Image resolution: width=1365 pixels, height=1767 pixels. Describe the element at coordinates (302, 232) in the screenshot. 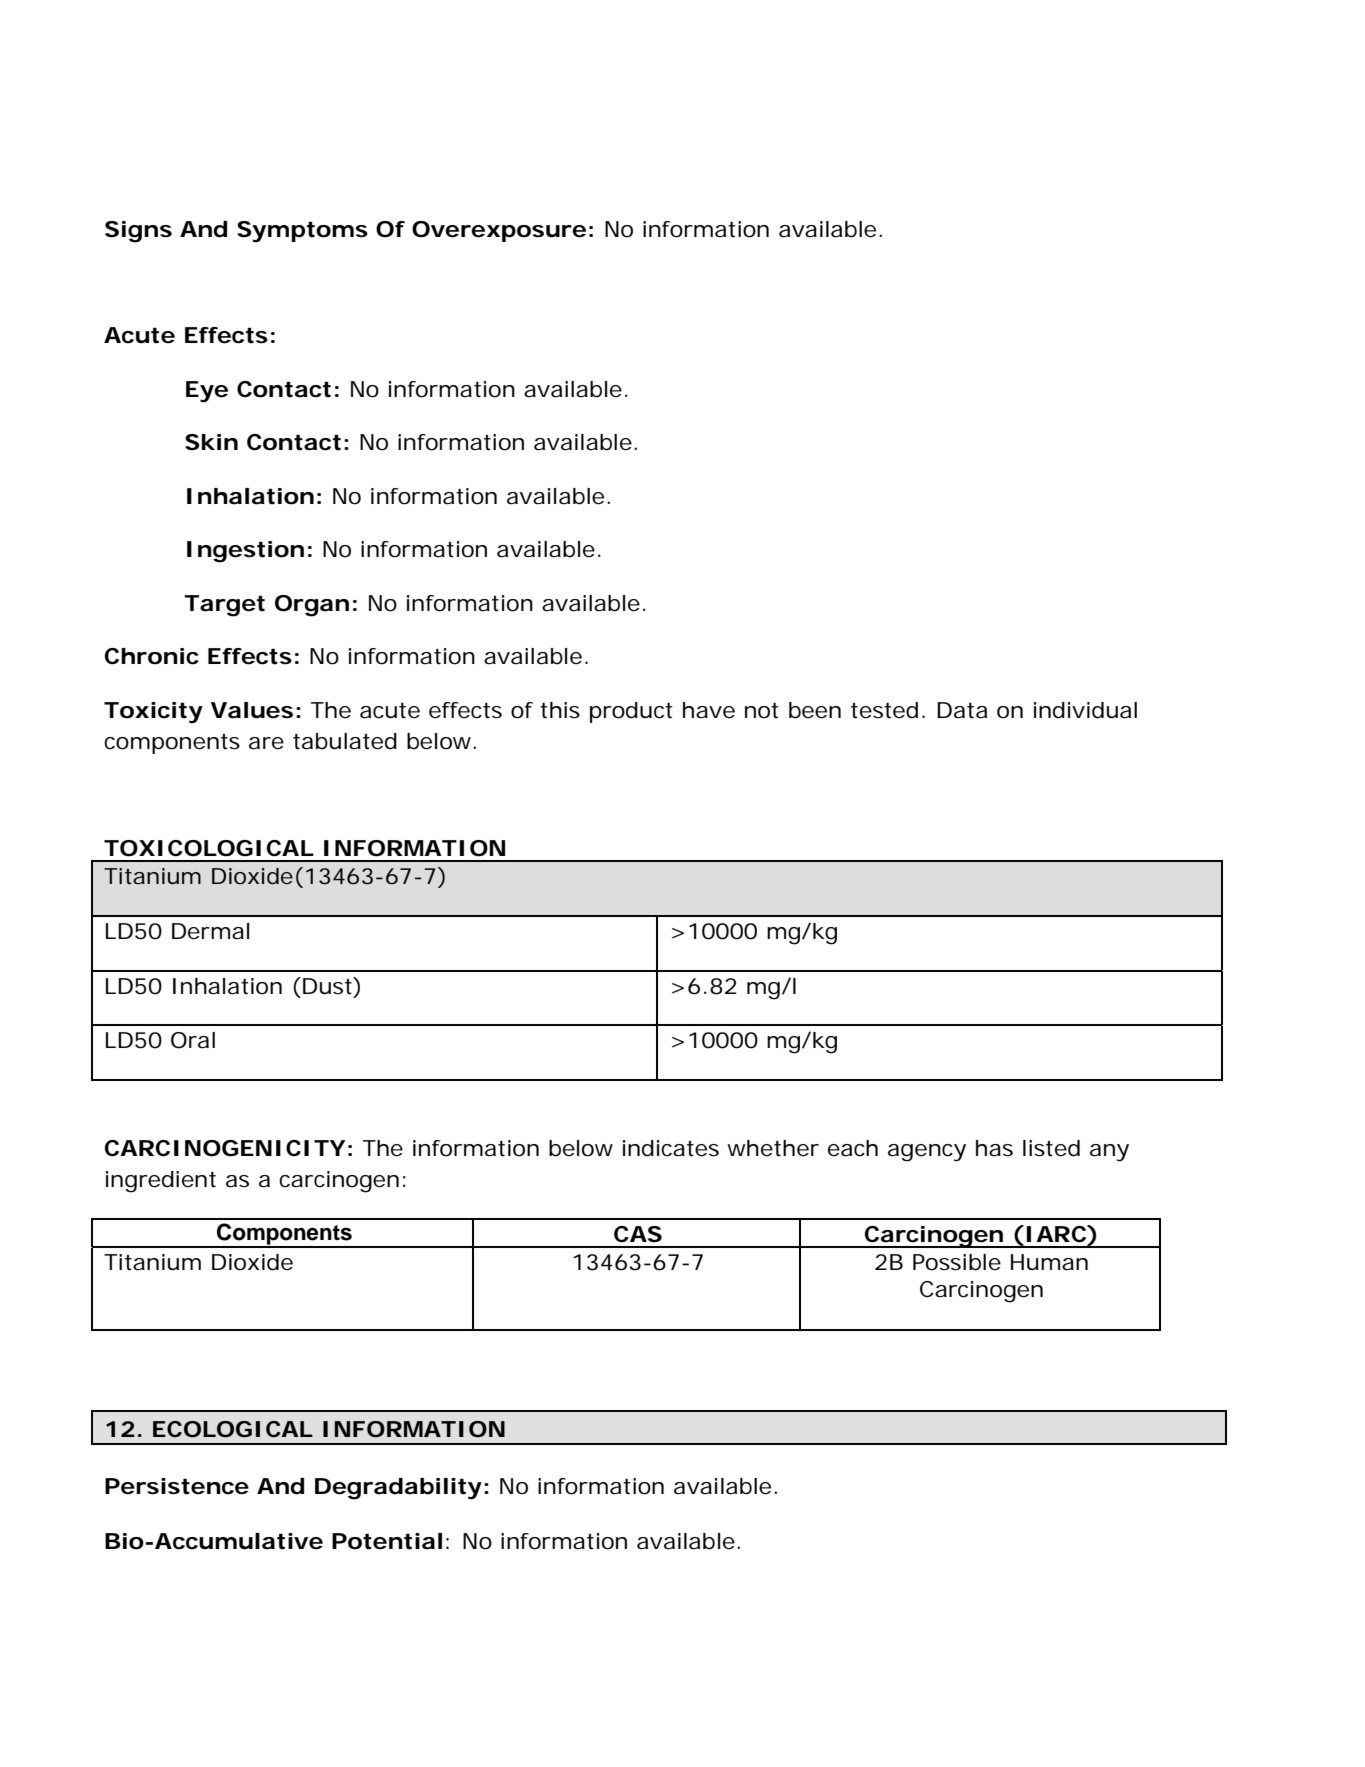

I see `Symptoms` at that location.
